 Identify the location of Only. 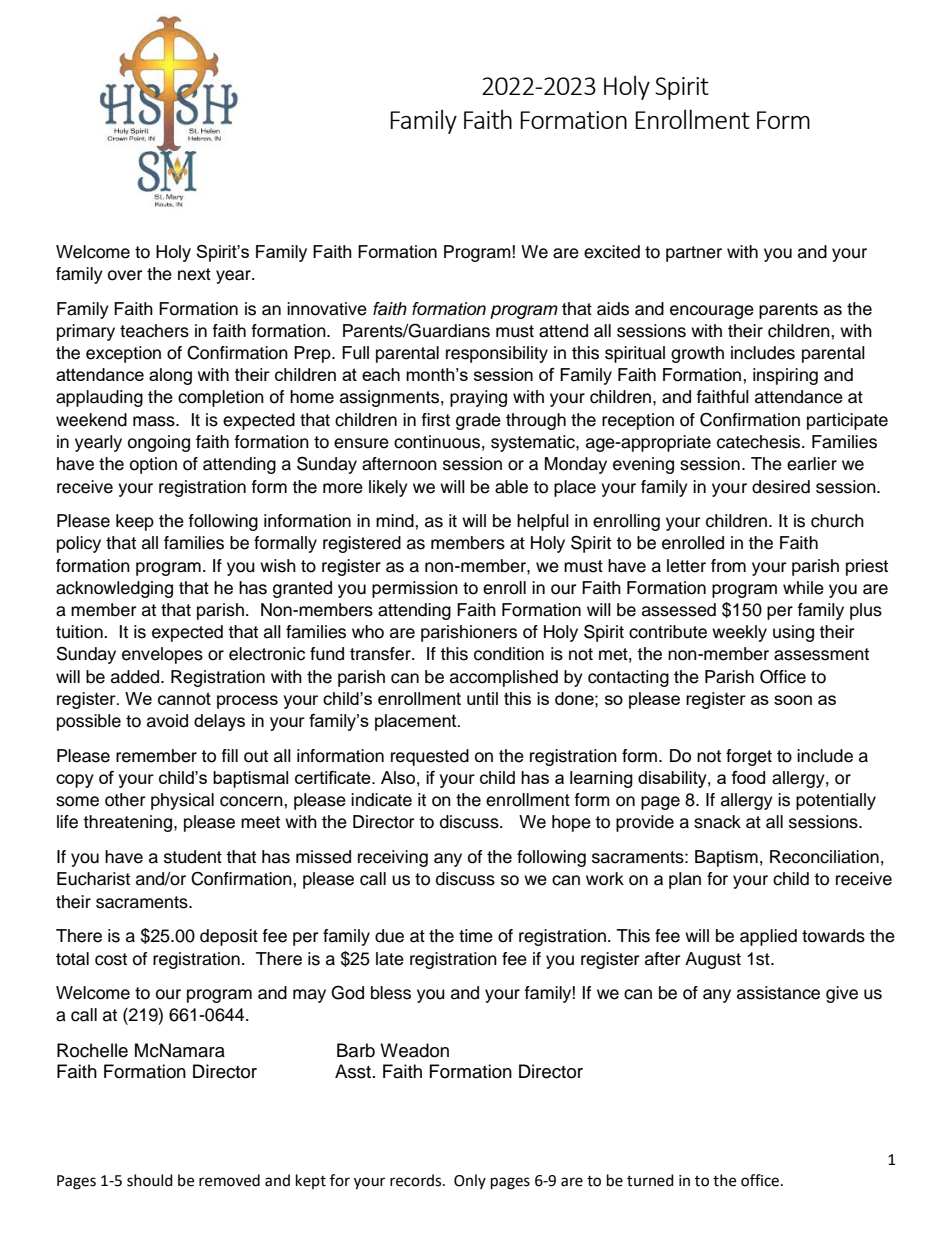
(470, 1181).
